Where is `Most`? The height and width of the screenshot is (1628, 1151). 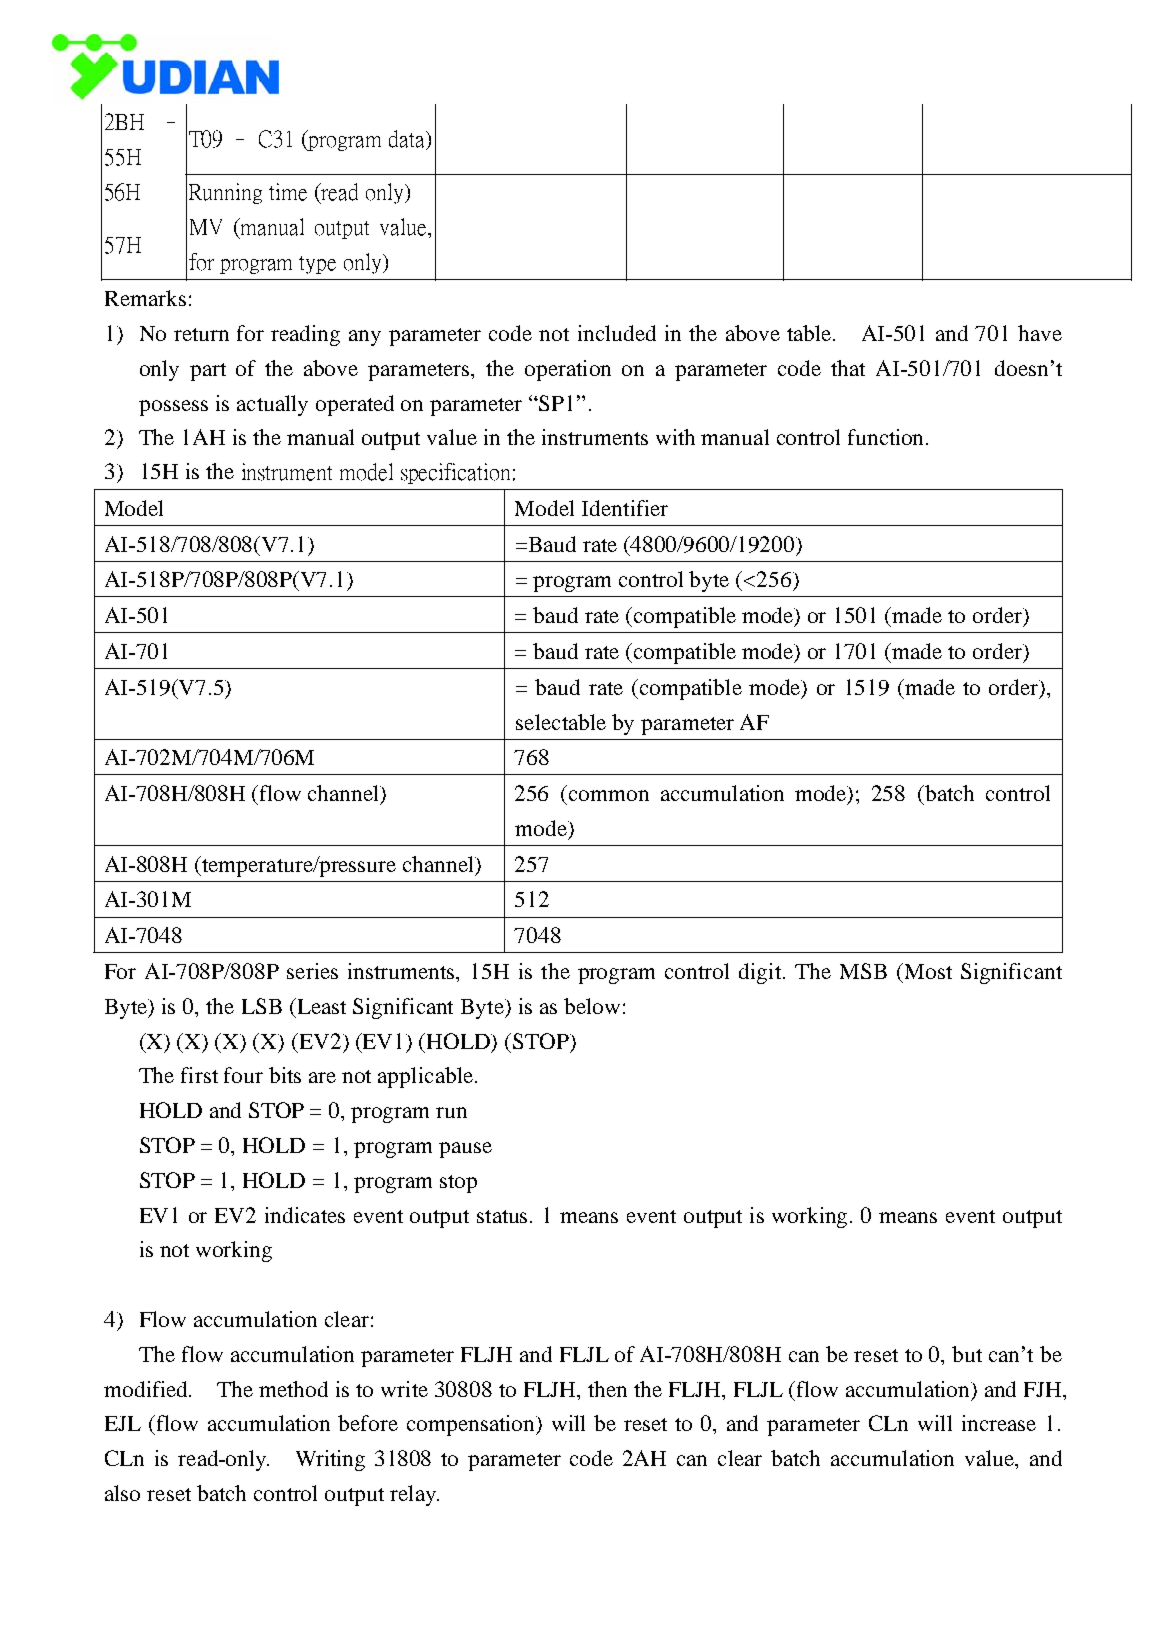 Most is located at coordinates (927, 971).
